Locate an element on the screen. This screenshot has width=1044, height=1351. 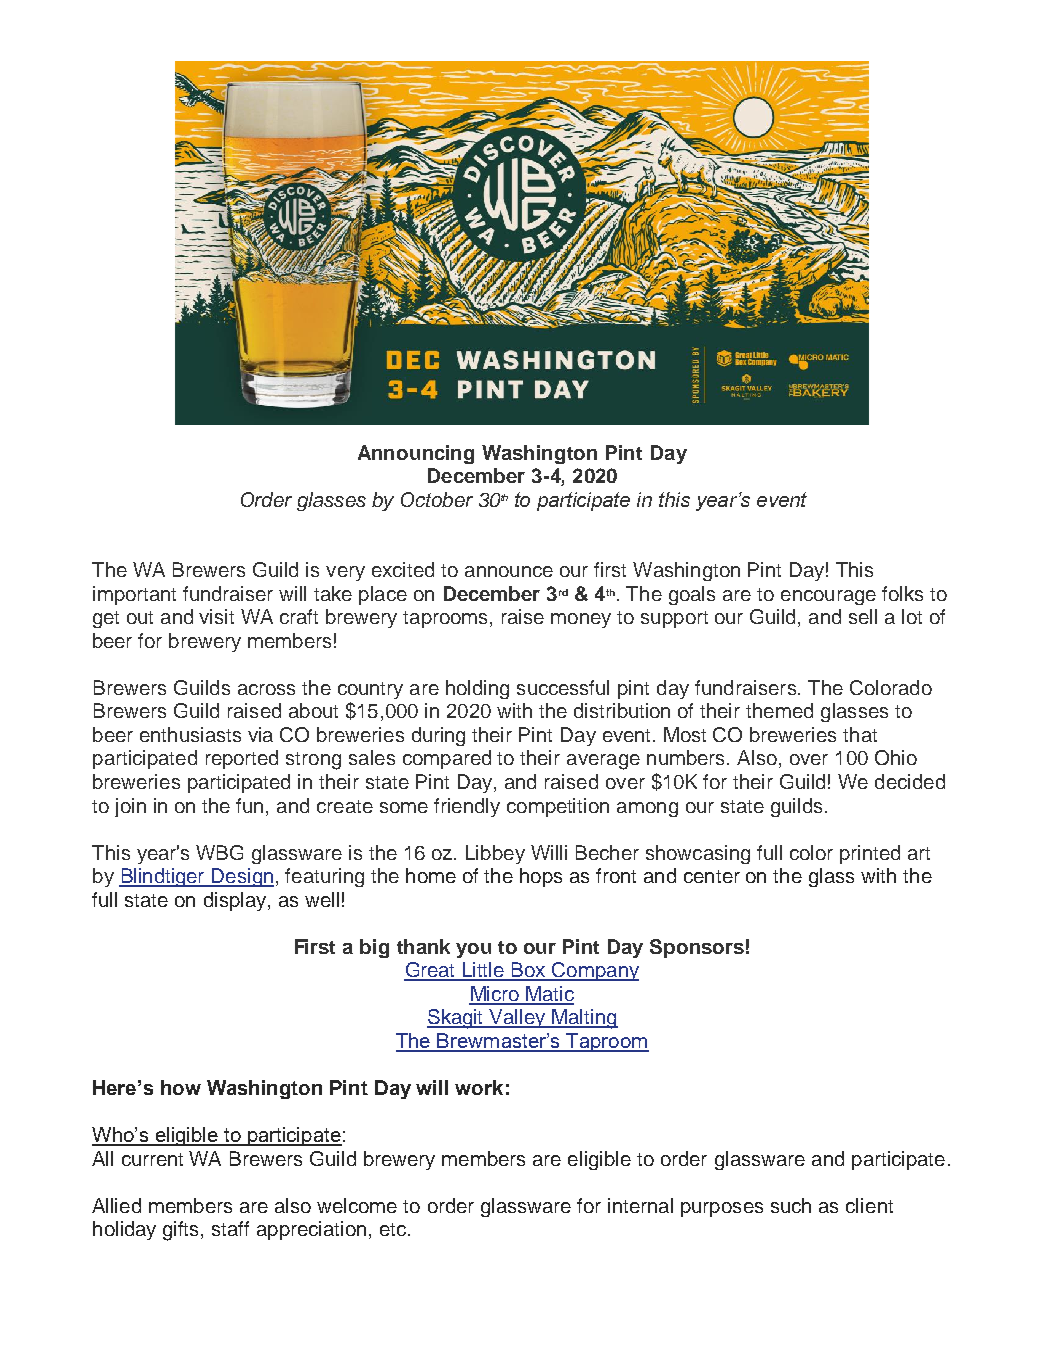
etc is located at coordinates (393, 1229).
